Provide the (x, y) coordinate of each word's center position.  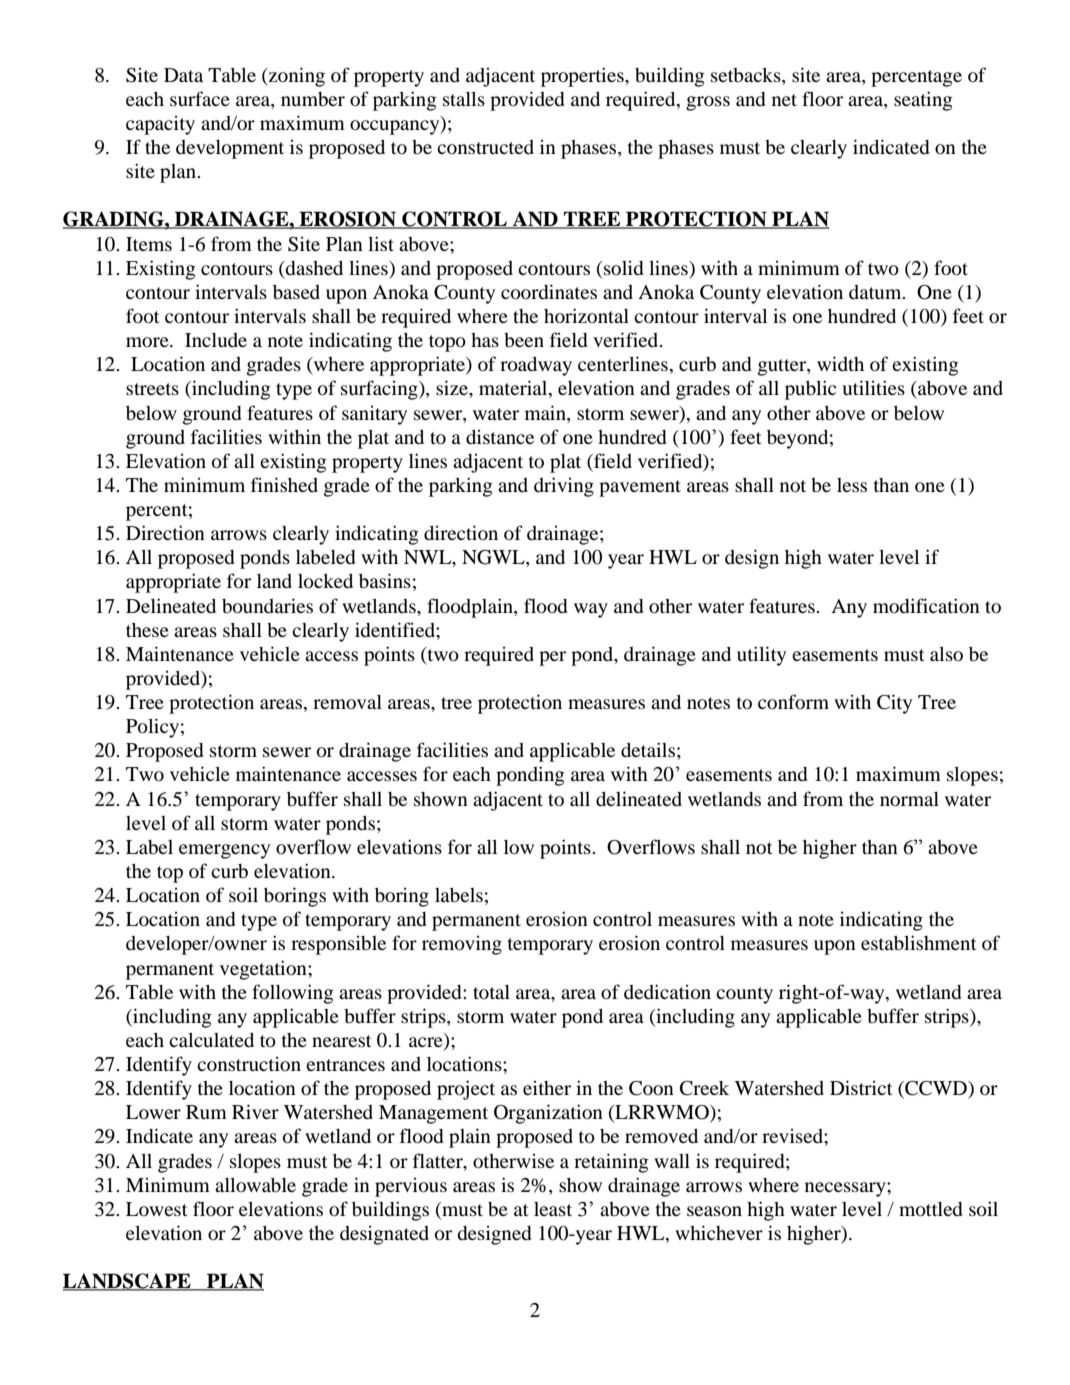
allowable (255, 1185)
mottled (930, 1209)
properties (583, 77)
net (784, 100)
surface (200, 98)
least (553, 1209)
